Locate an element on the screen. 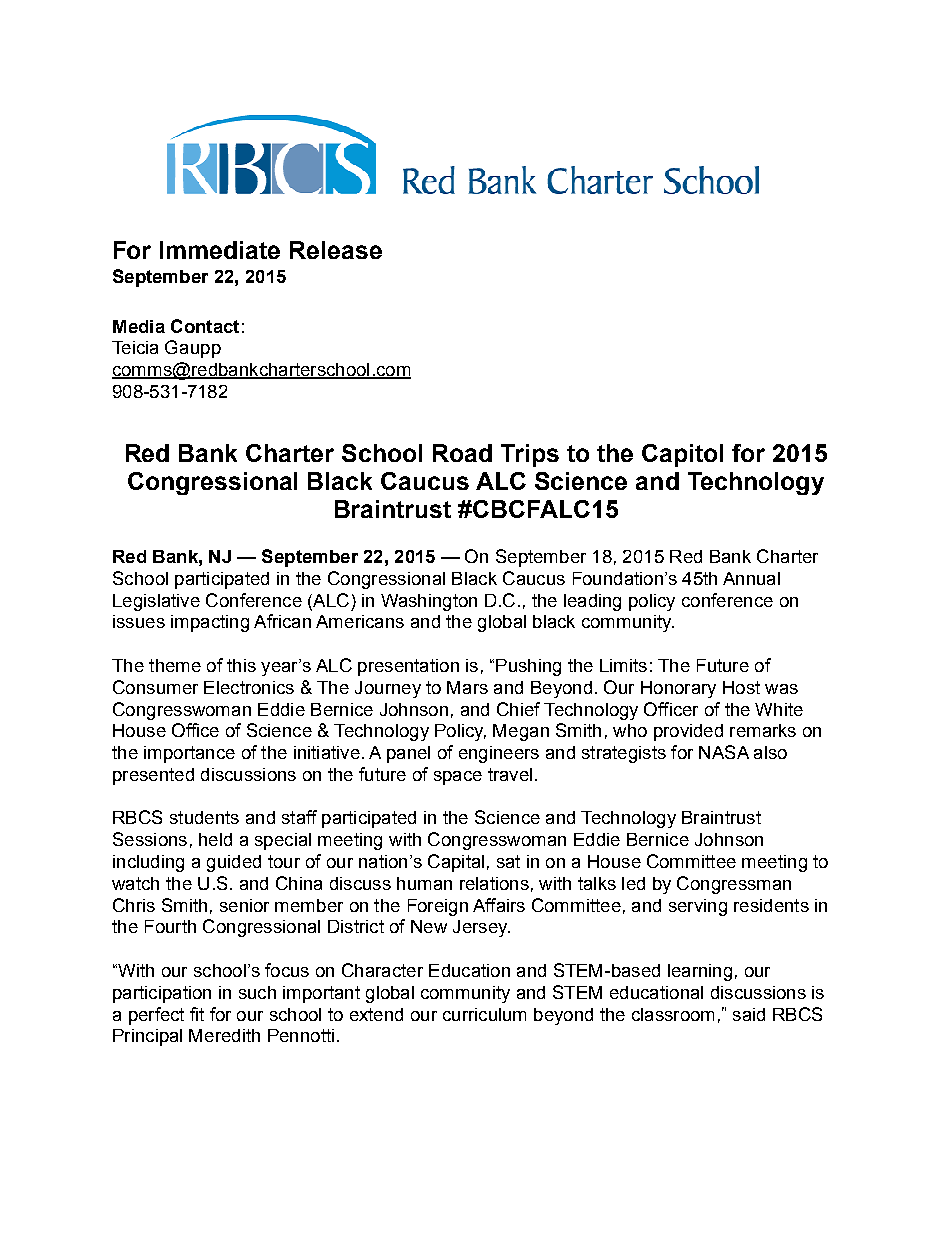 The height and width of the screenshot is (1233, 952). Legislative is located at coordinates (156, 602).
